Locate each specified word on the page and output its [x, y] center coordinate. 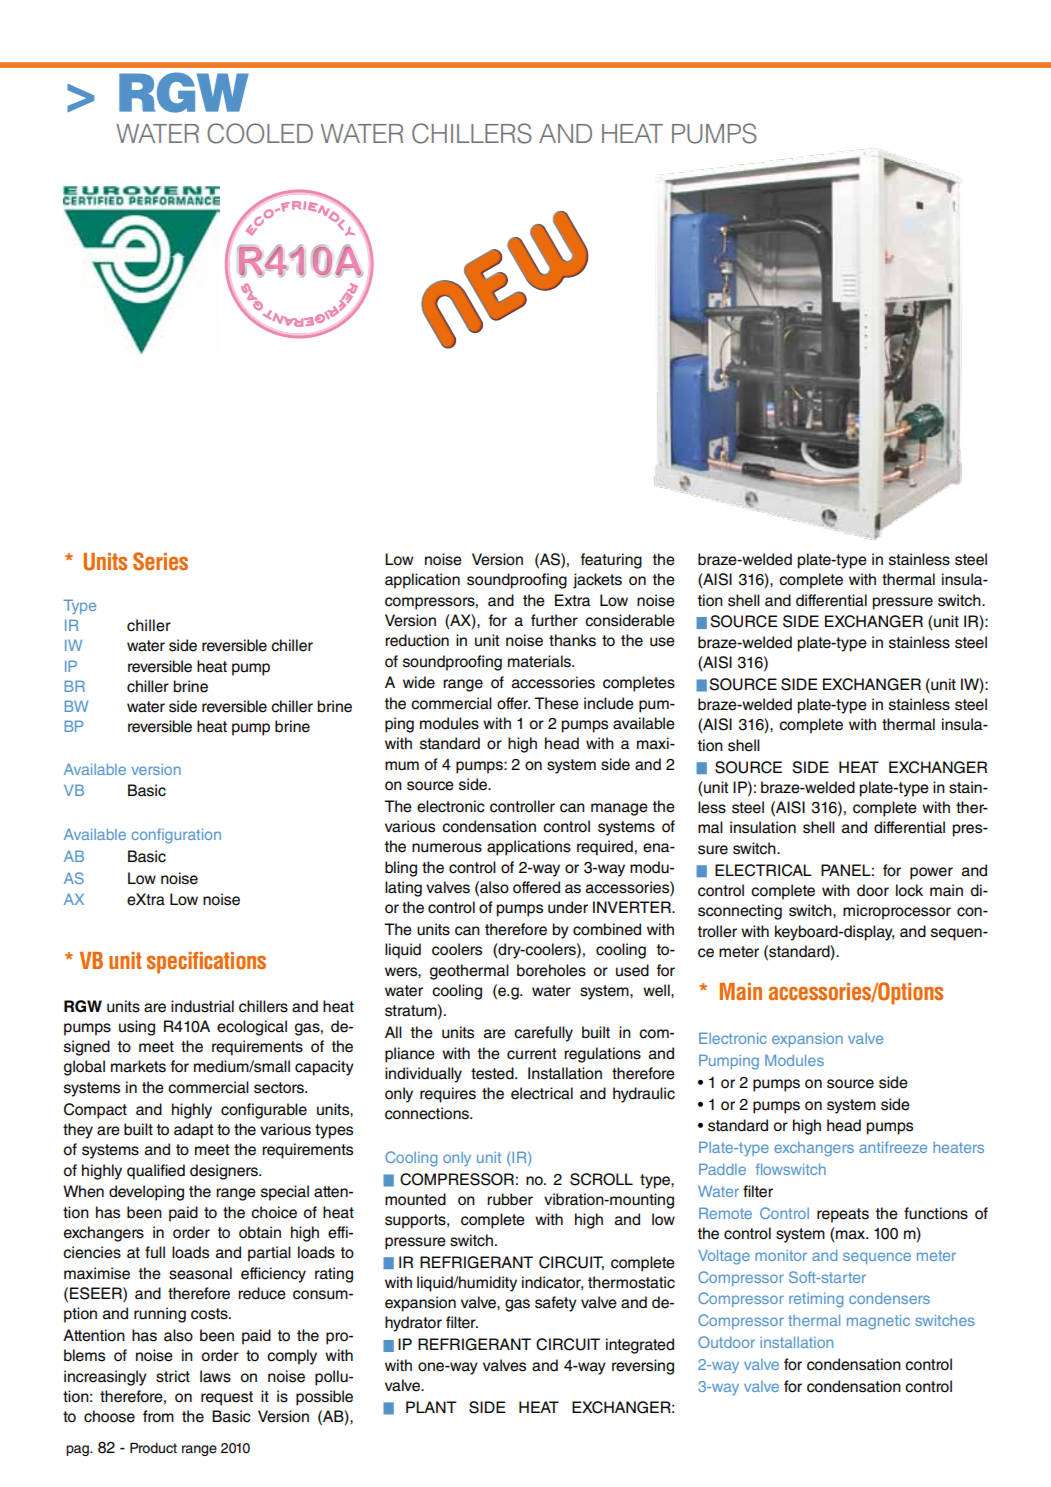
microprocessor [897, 912]
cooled [260, 133]
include [609, 703]
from [158, 1416]
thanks [572, 640]
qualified [156, 1172]
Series [160, 561]
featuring [611, 561]
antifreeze [893, 1147]
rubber [510, 1199]
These [556, 703]
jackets [597, 581]
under [568, 907]
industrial [202, 1006]
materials [540, 661]
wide [419, 682]
